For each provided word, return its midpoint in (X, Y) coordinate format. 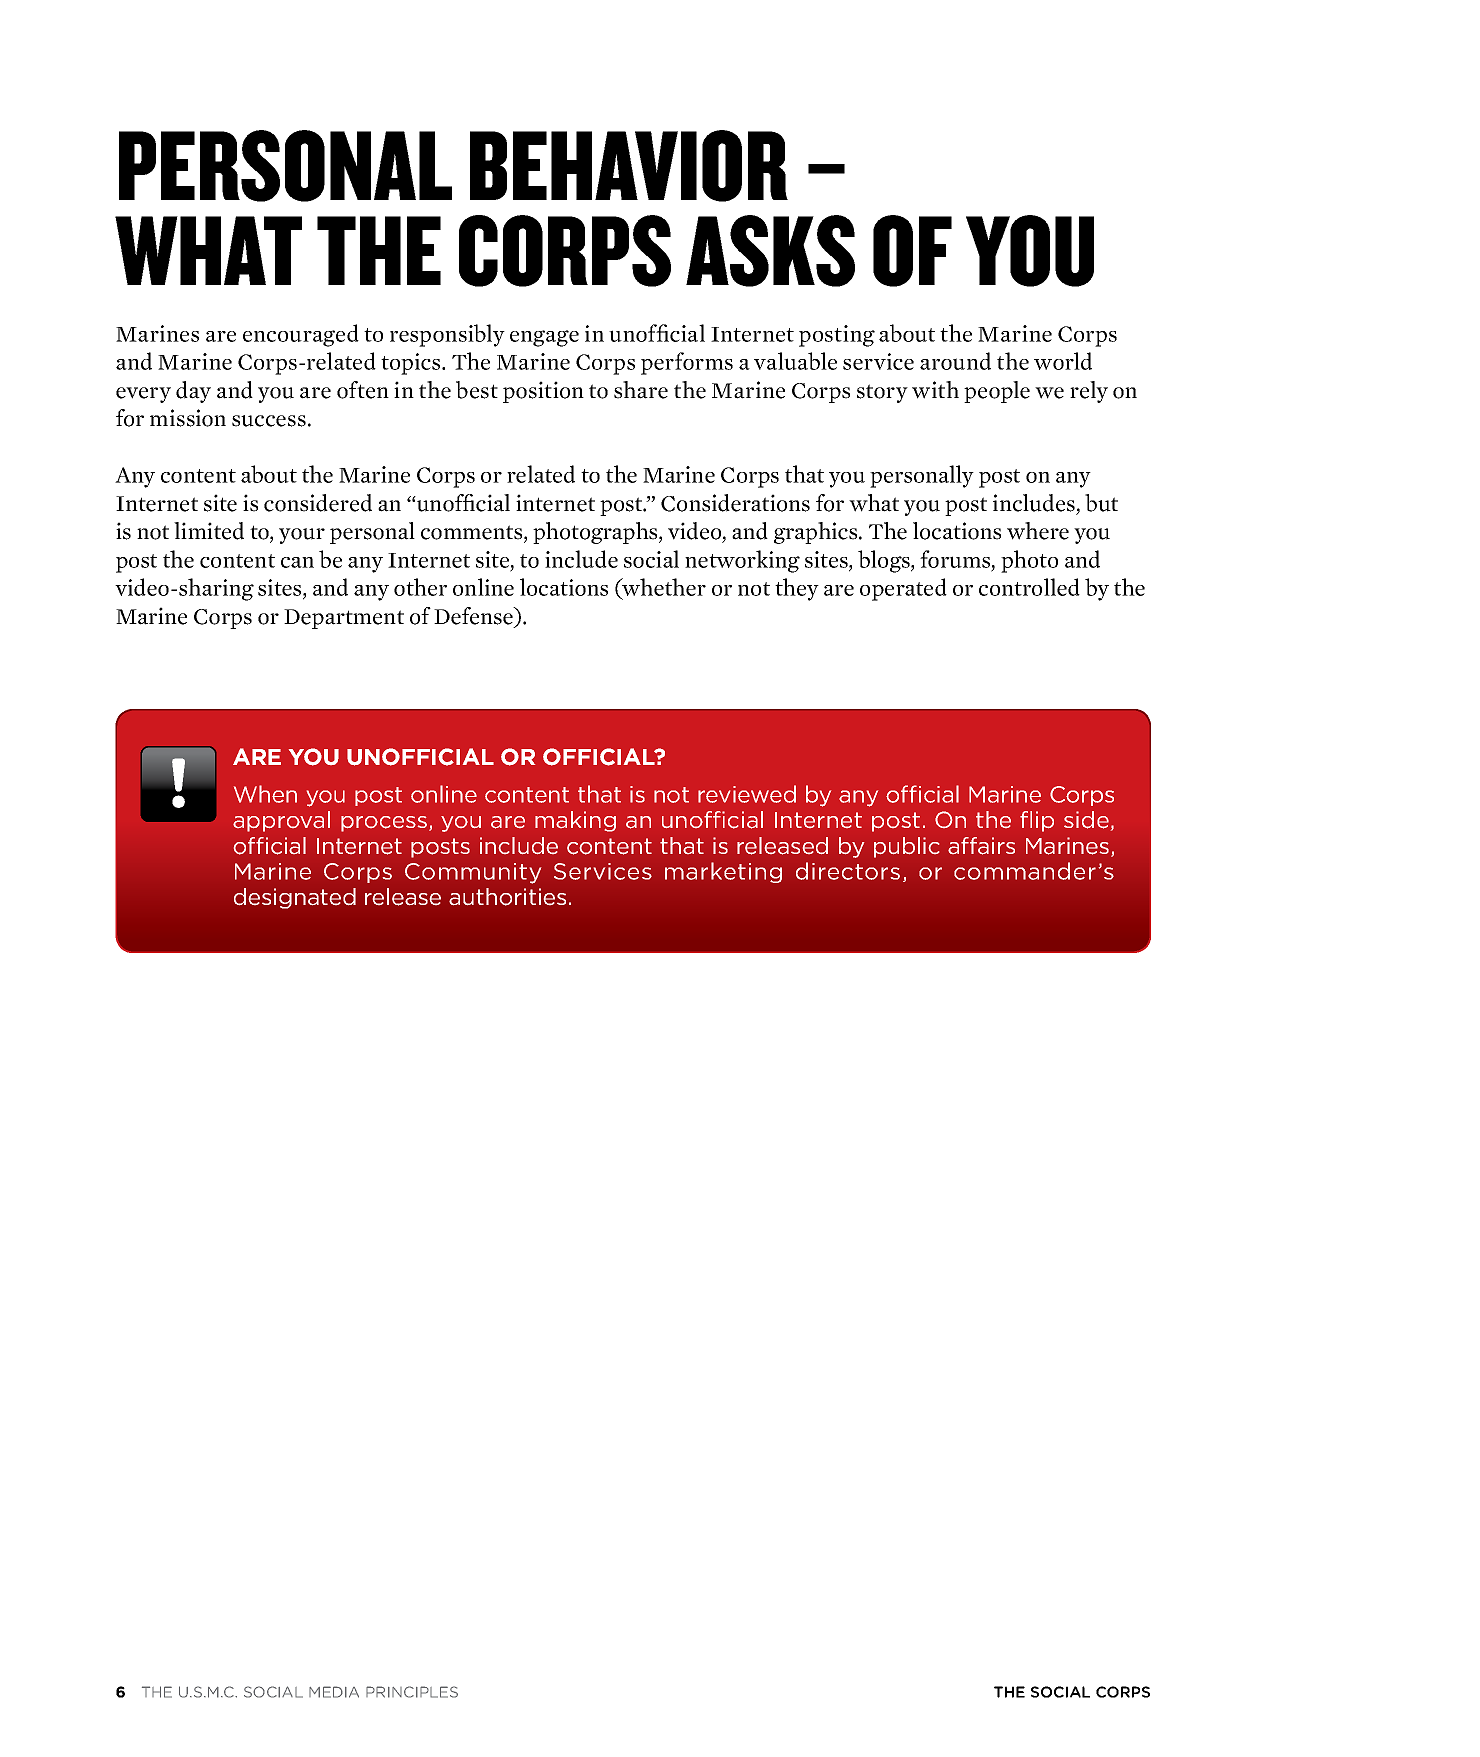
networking (742, 561)
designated (295, 898)
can (297, 562)
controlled (1029, 587)
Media (334, 1692)
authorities (507, 897)
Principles (412, 1692)
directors (848, 871)
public (906, 847)
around (955, 361)
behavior (629, 166)
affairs (981, 846)
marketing (723, 872)
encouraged (301, 335)
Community (473, 873)
